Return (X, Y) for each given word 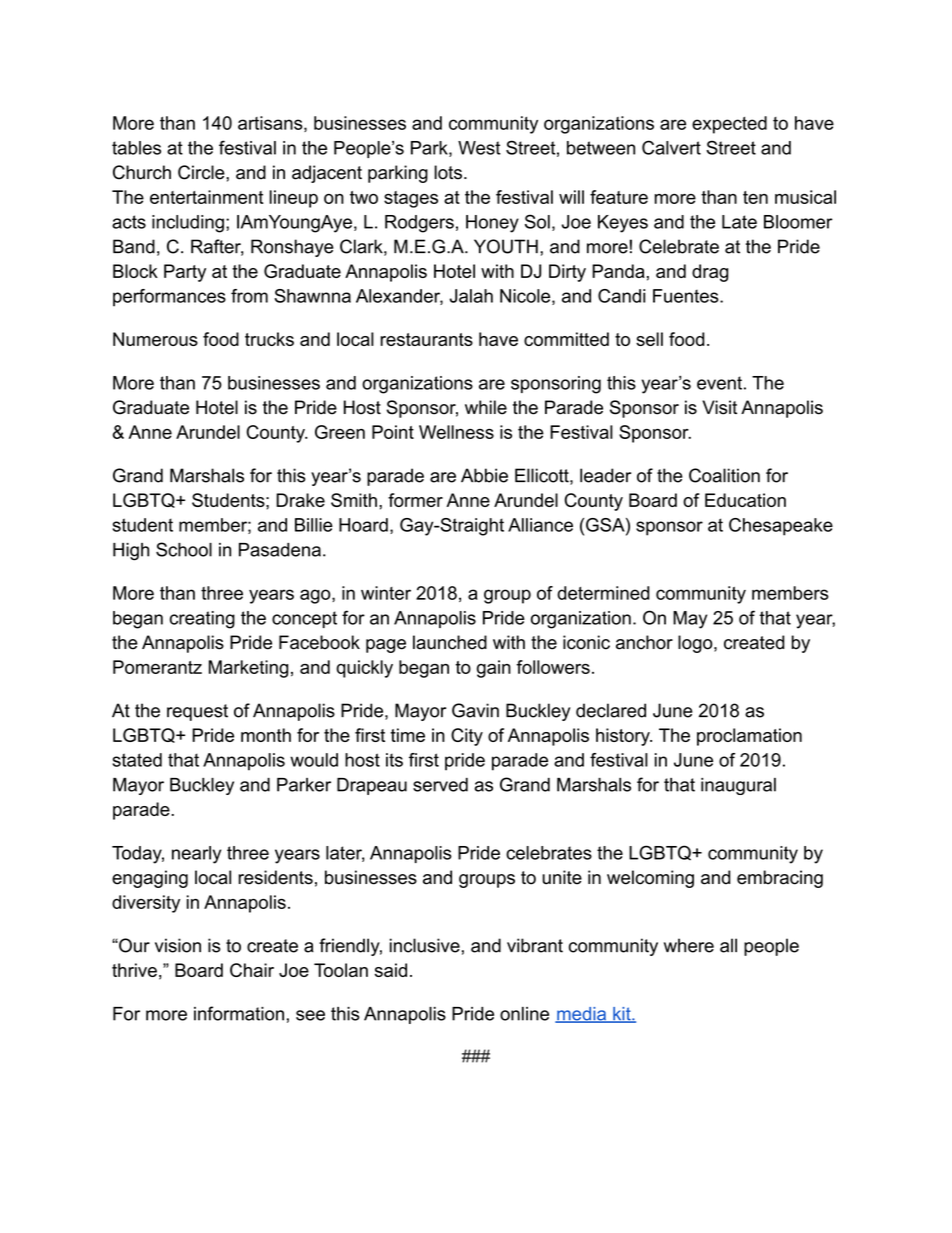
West (479, 148)
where (689, 945)
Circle (202, 172)
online (524, 1014)
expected (729, 125)
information (239, 1013)
